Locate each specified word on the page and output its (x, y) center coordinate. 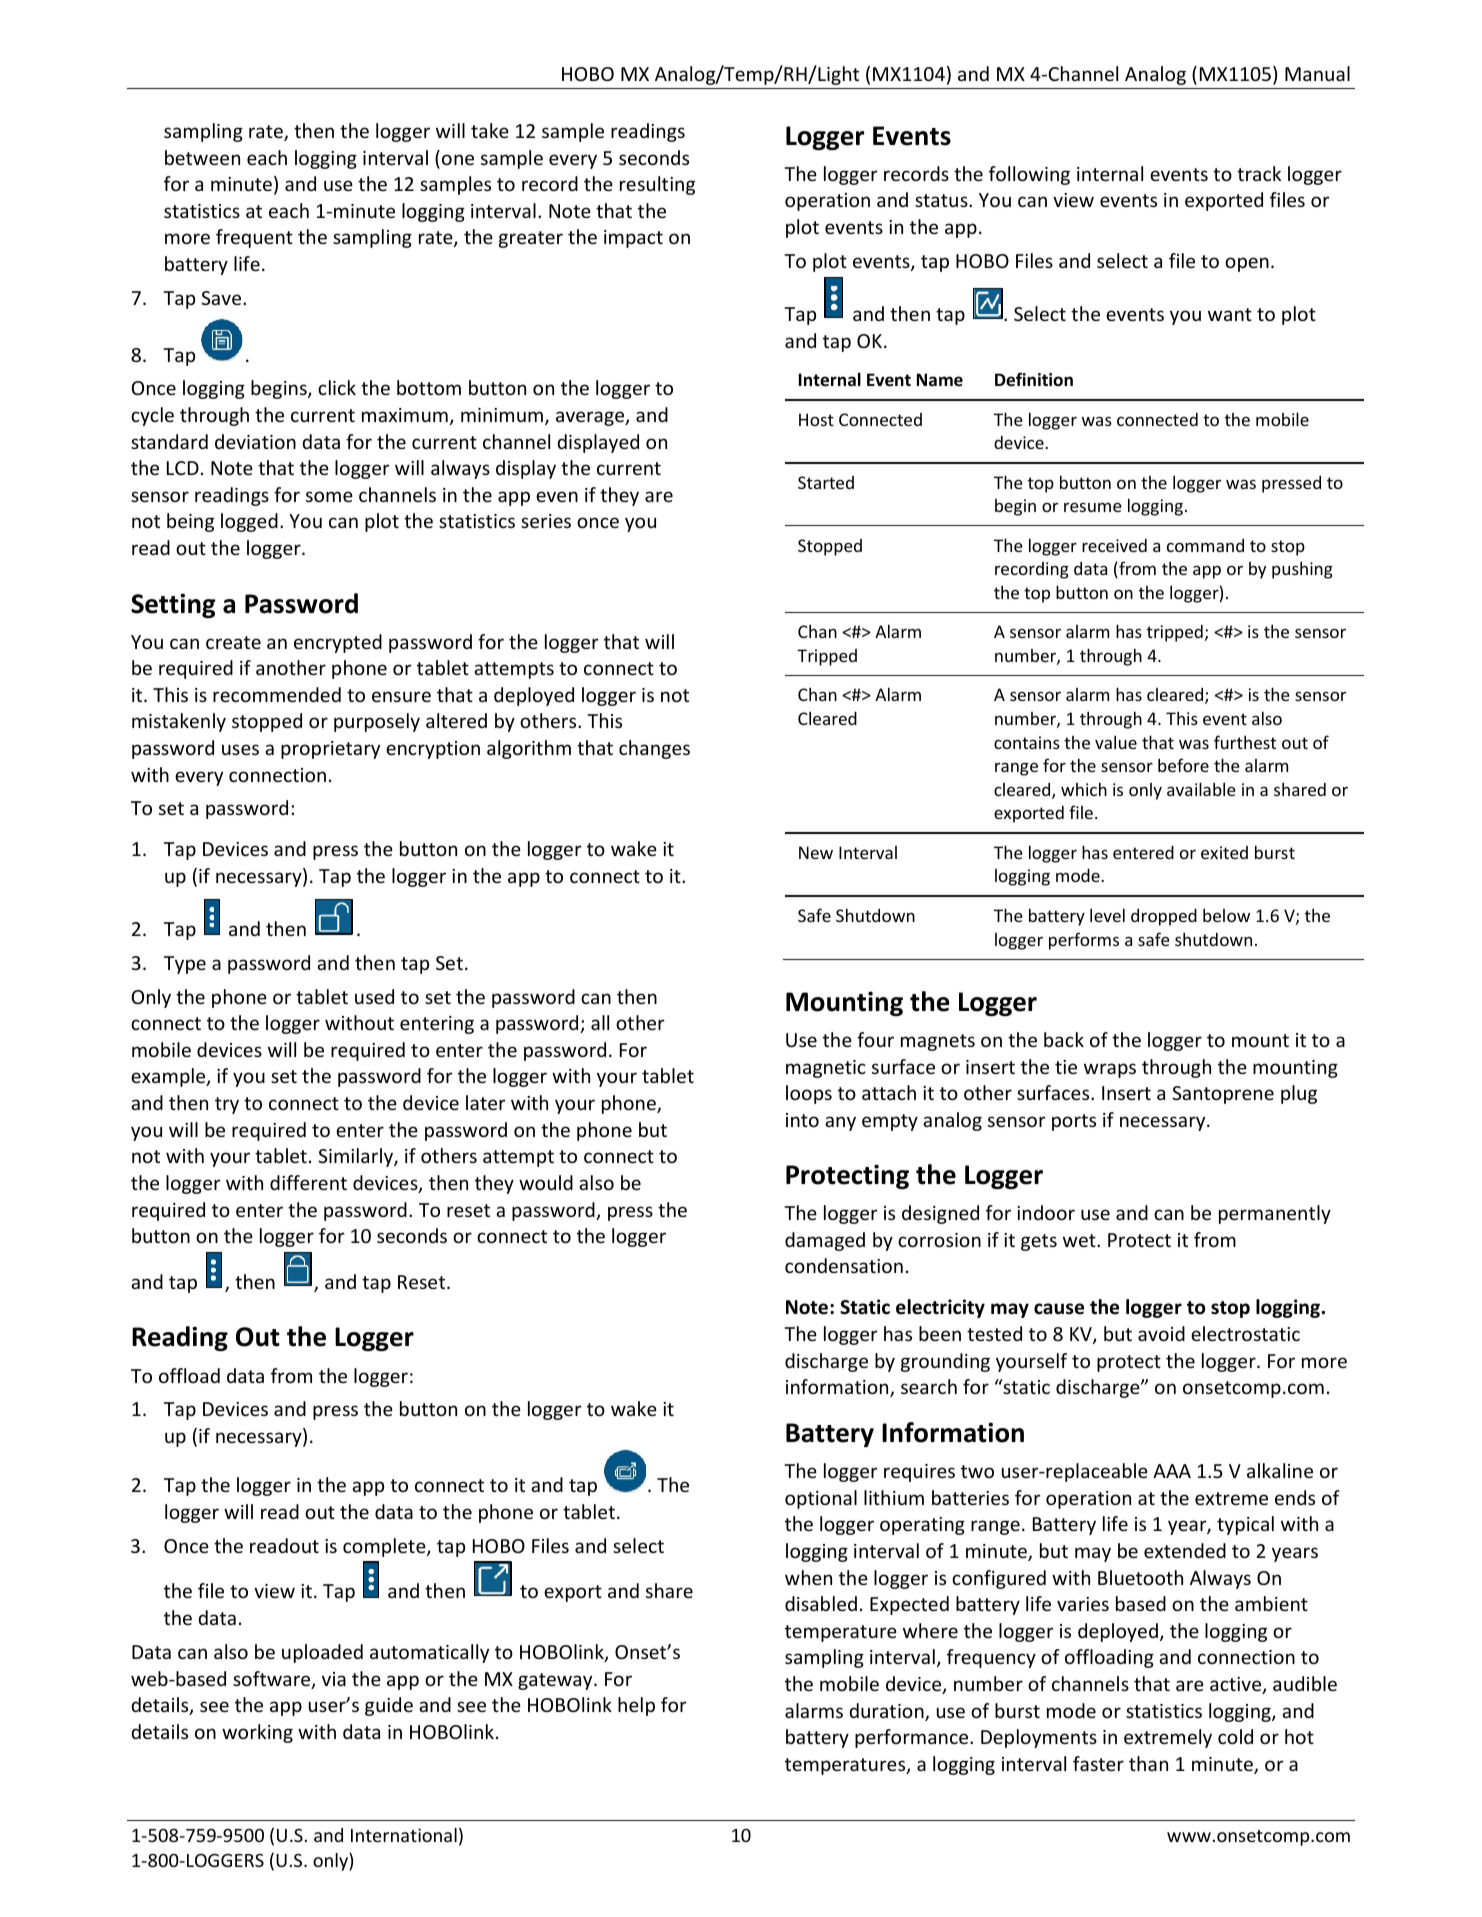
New (816, 852)
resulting (657, 185)
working (257, 1733)
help (636, 1706)
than (1148, 1763)
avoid (1161, 1333)
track (1259, 173)
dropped (1164, 917)
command (1205, 545)
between (202, 157)
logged (249, 522)
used (374, 996)
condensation (844, 1265)
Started (826, 482)
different (308, 1182)
